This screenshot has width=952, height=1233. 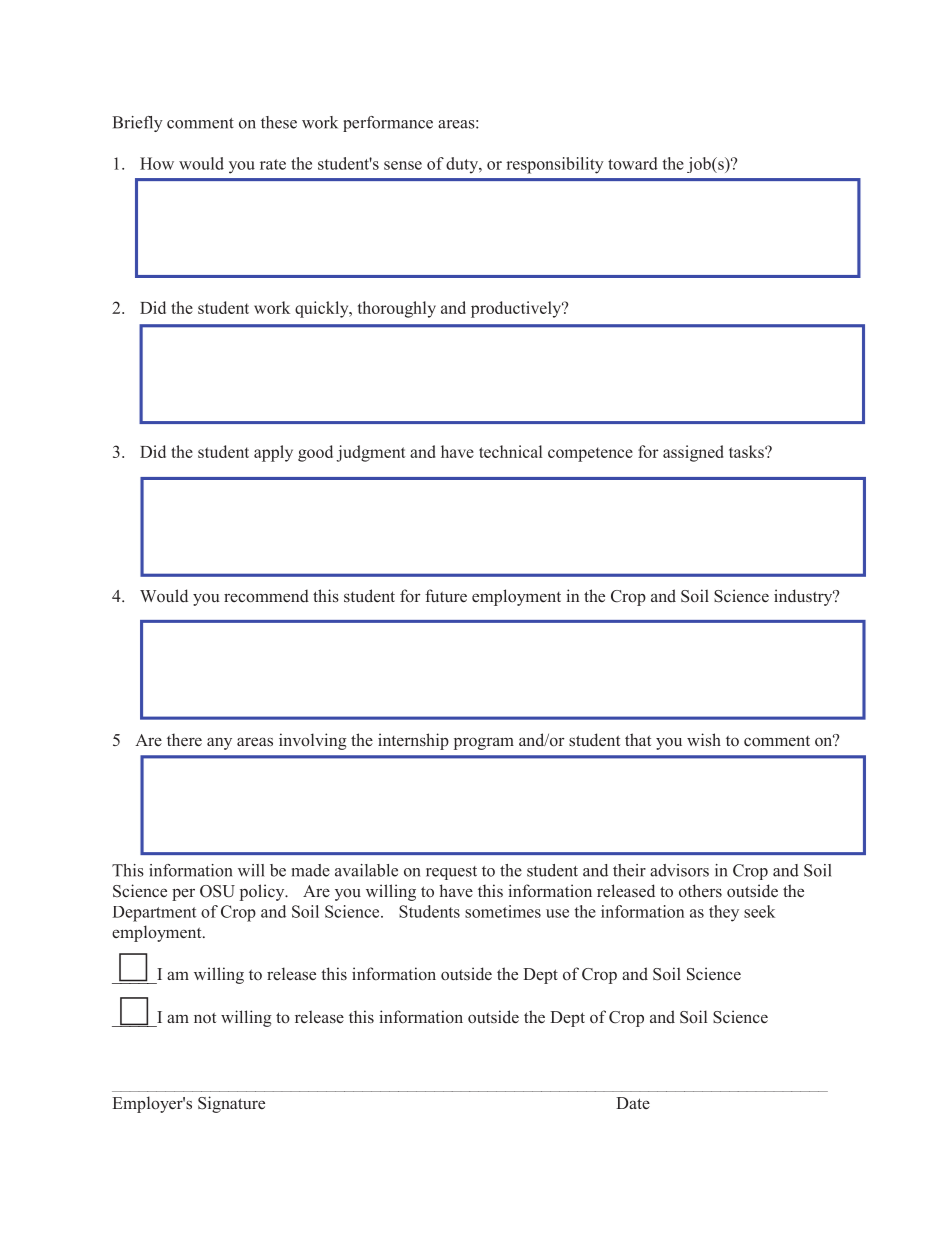 I want to click on industry, so click(x=804, y=597).
